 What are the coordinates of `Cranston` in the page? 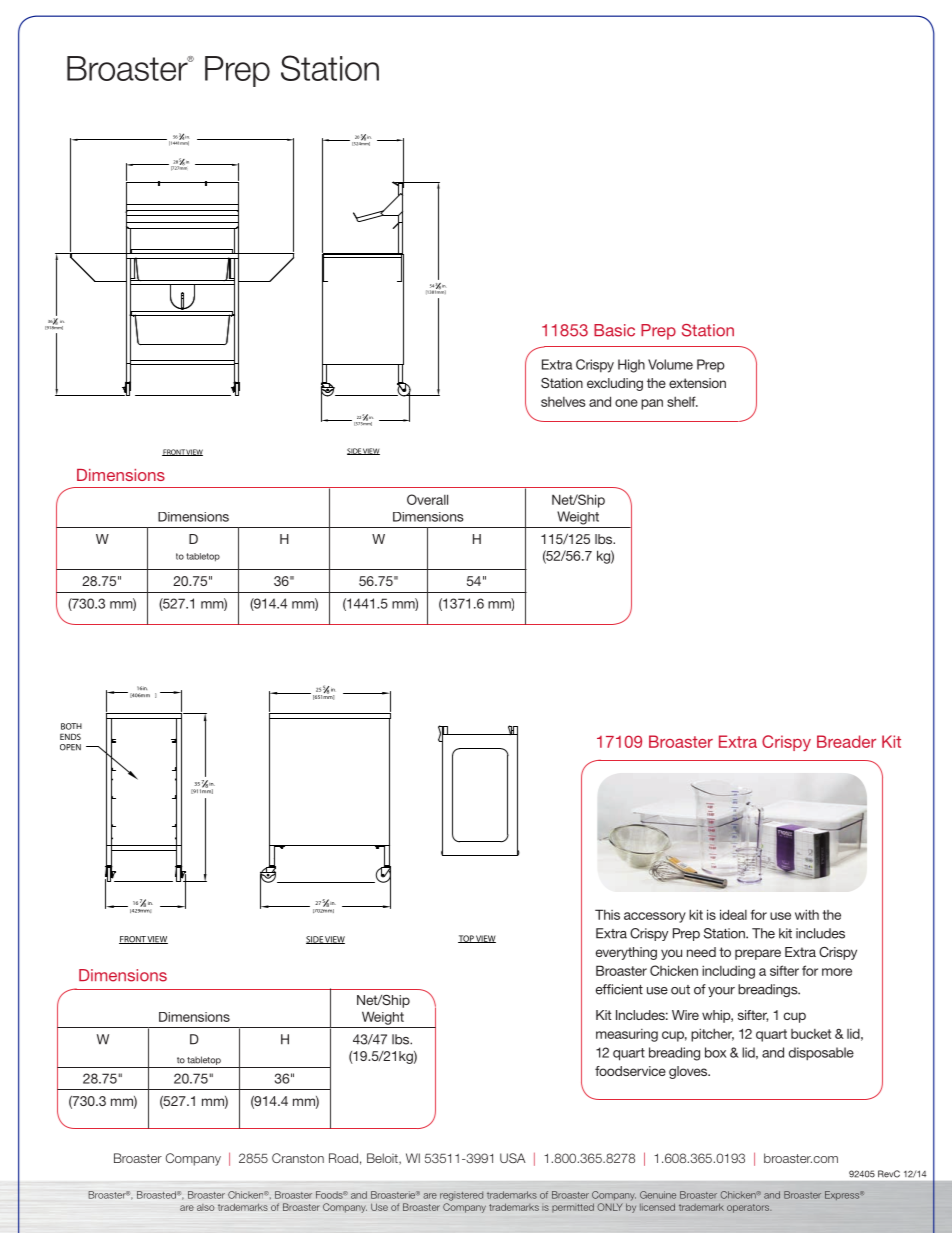 It's located at (298, 1158).
